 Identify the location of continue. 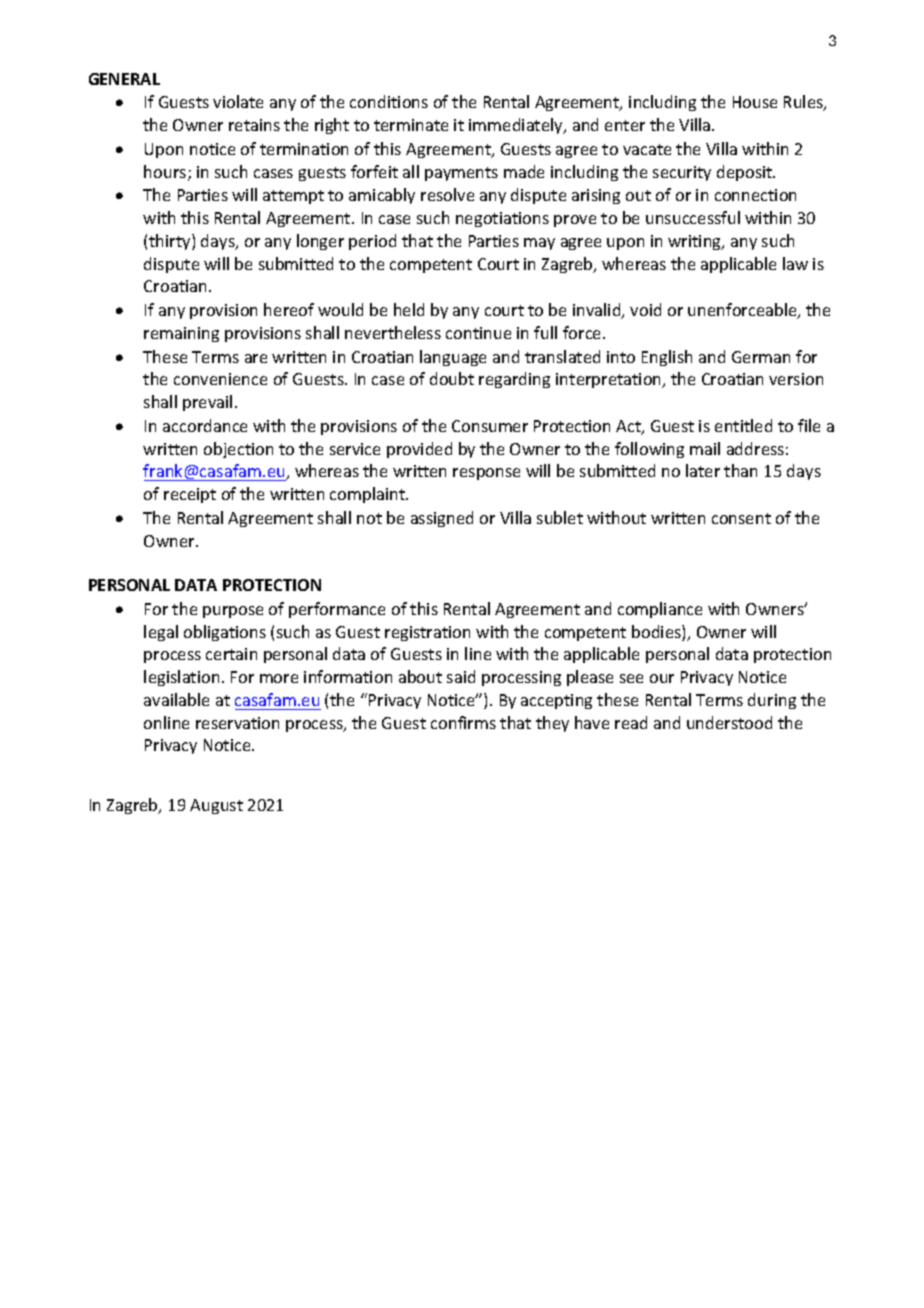
(478, 333).
